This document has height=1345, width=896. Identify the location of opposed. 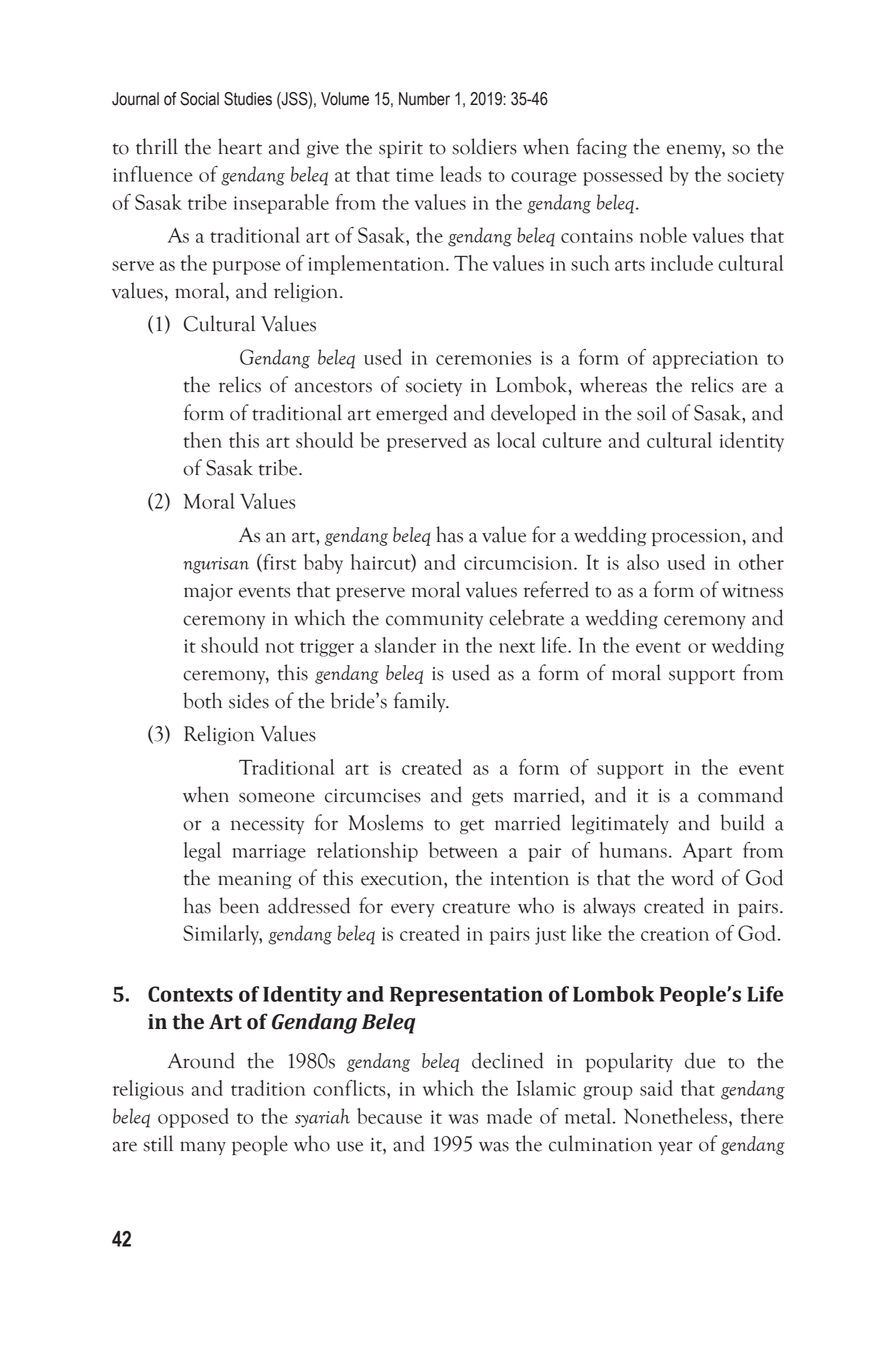
(193, 1118).
